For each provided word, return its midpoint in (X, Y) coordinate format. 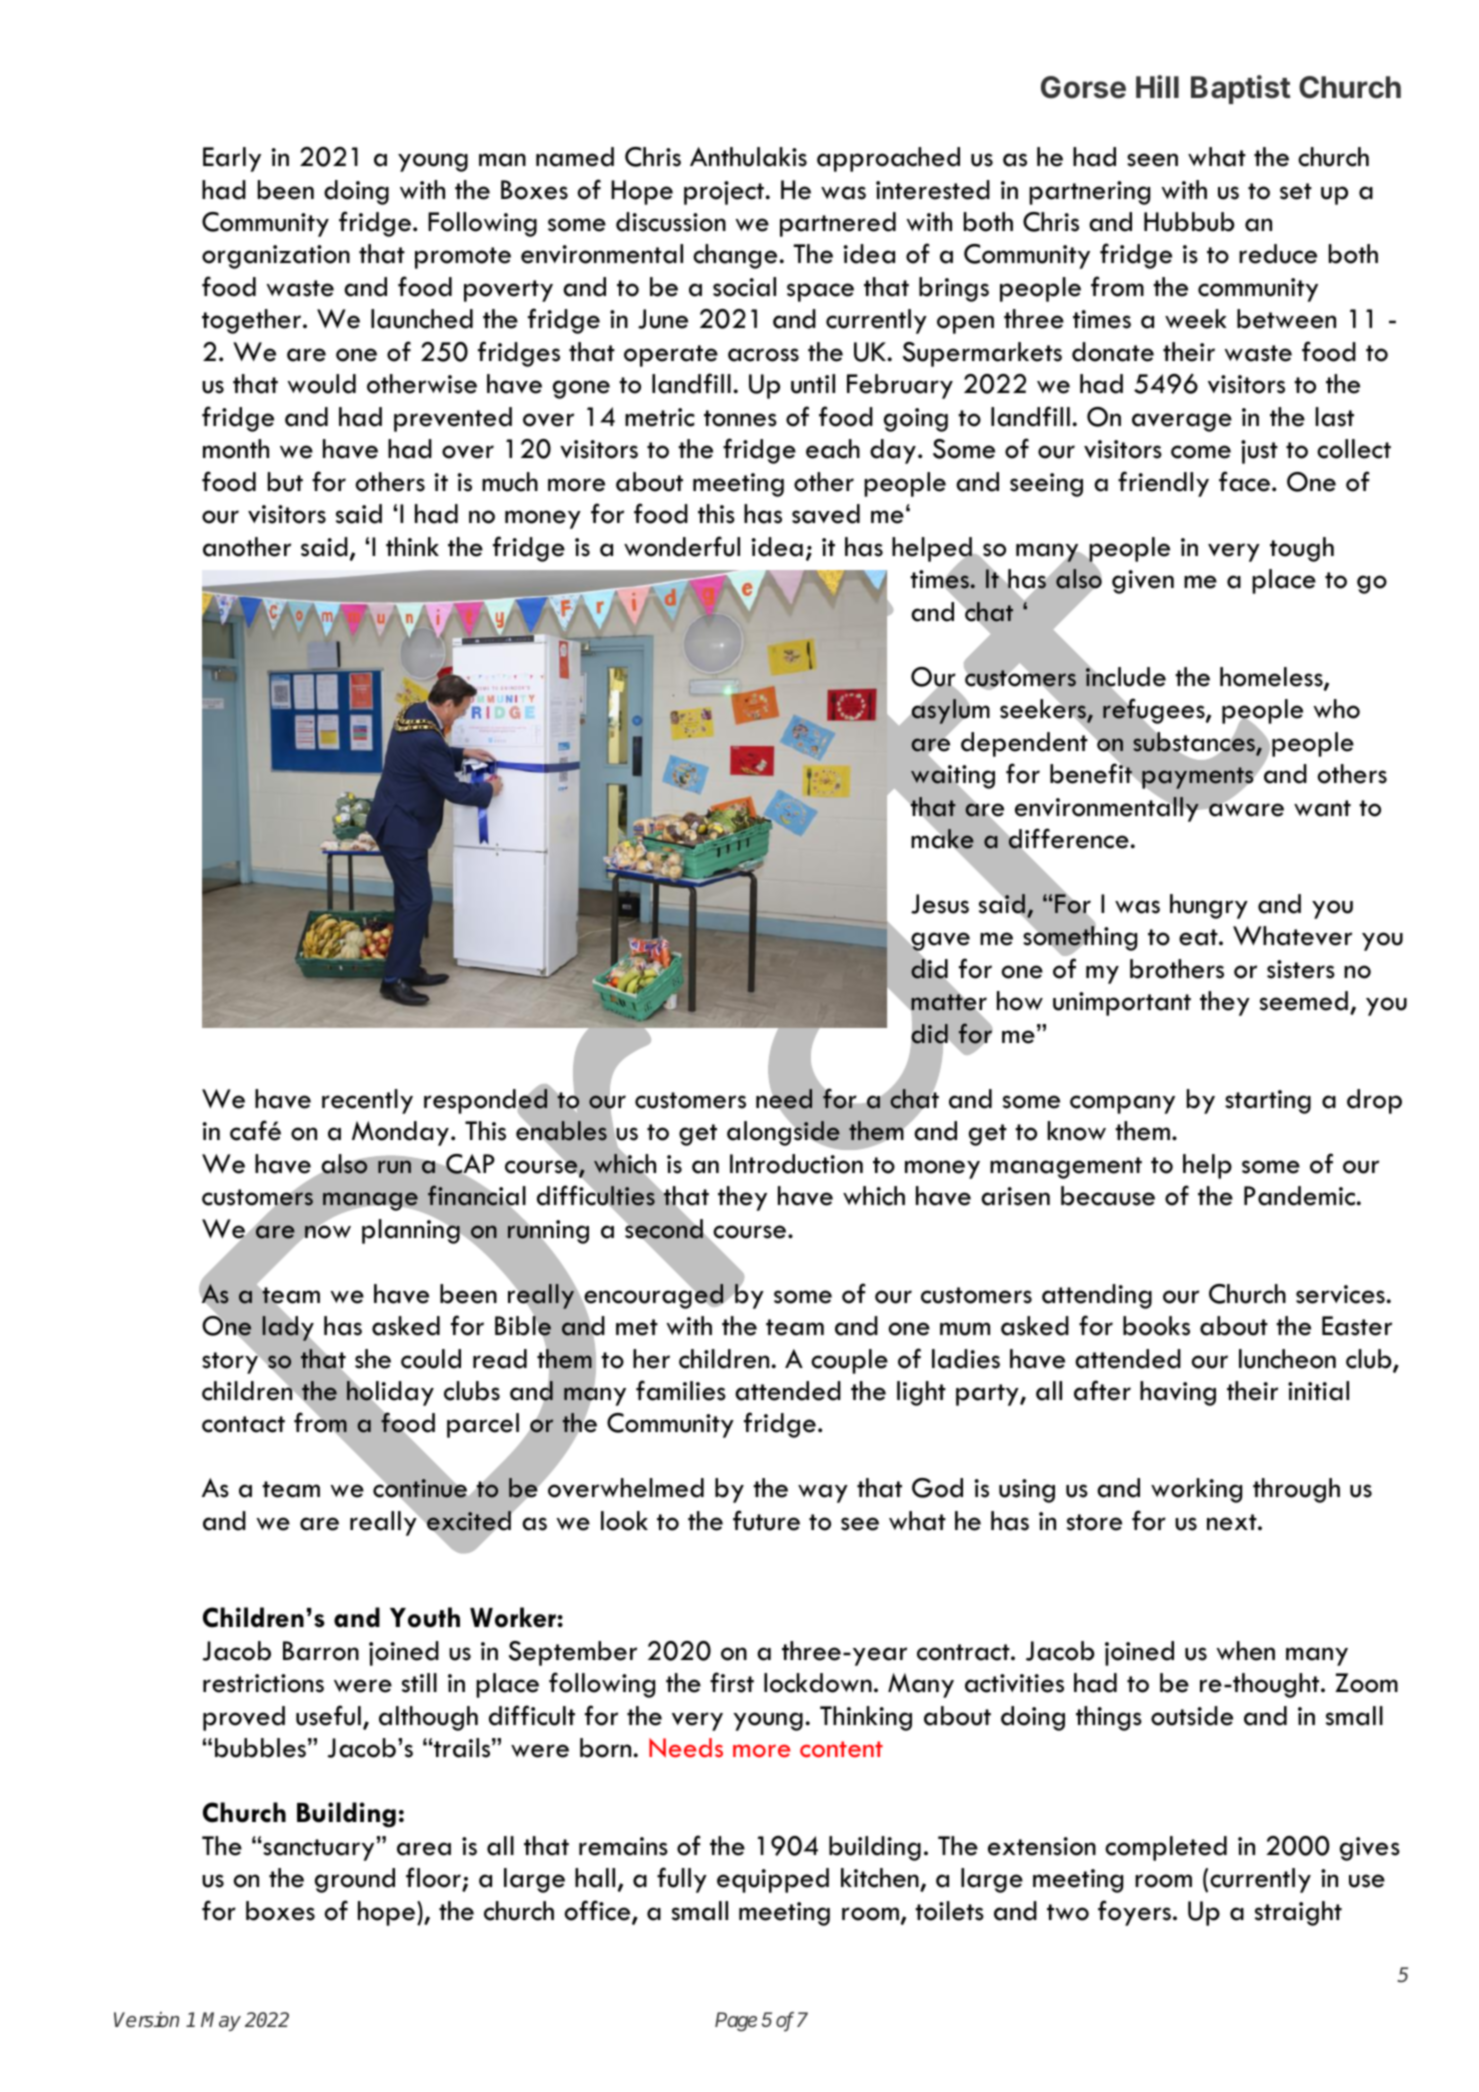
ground (355, 1880)
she (373, 1359)
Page (736, 2022)
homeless (1272, 678)
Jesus (940, 904)
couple (849, 1361)
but (285, 482)
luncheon (1287, 1359)
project (725, 193)
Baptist (1241, 89)
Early (232, 159)
